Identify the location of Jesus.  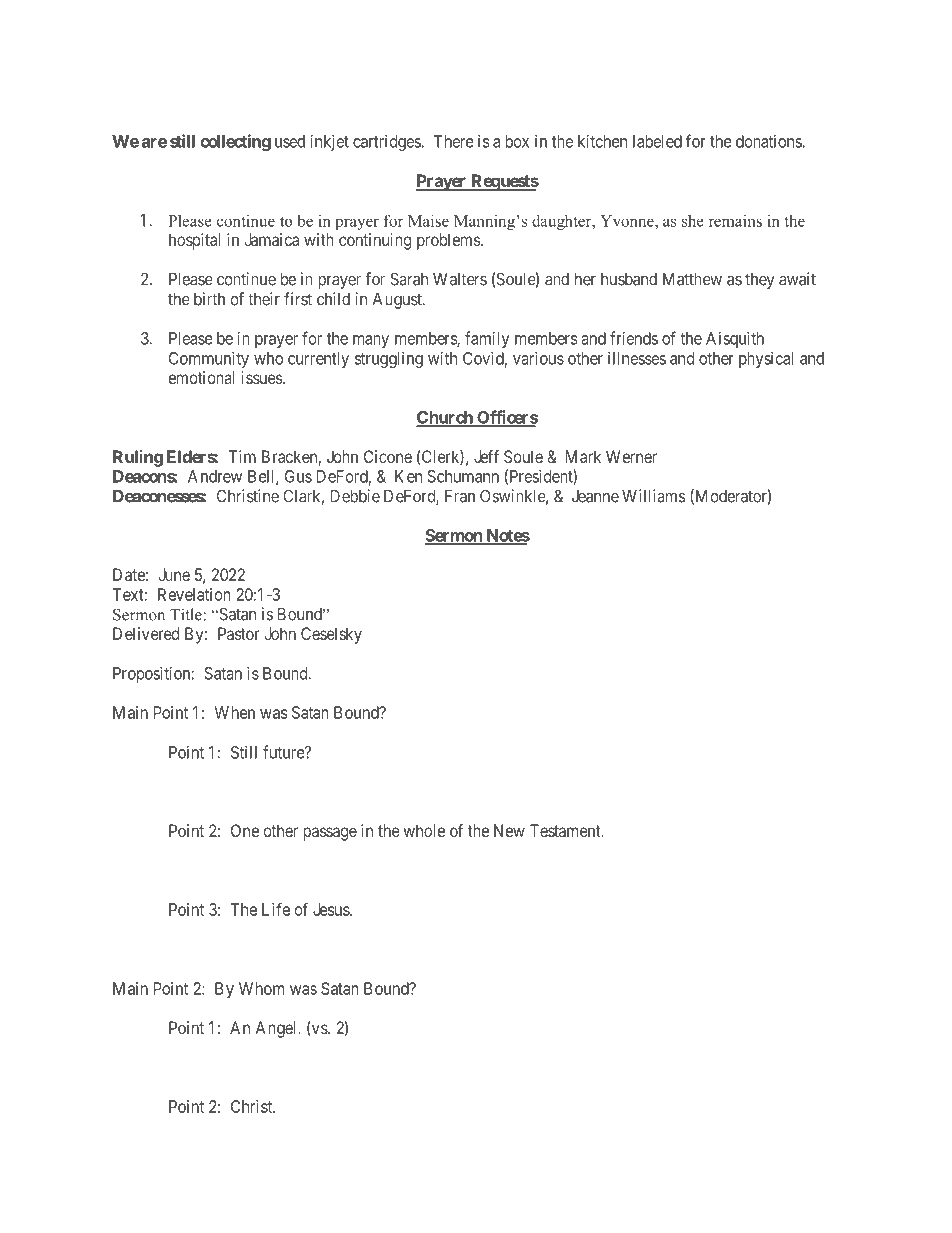
(332, 909).
